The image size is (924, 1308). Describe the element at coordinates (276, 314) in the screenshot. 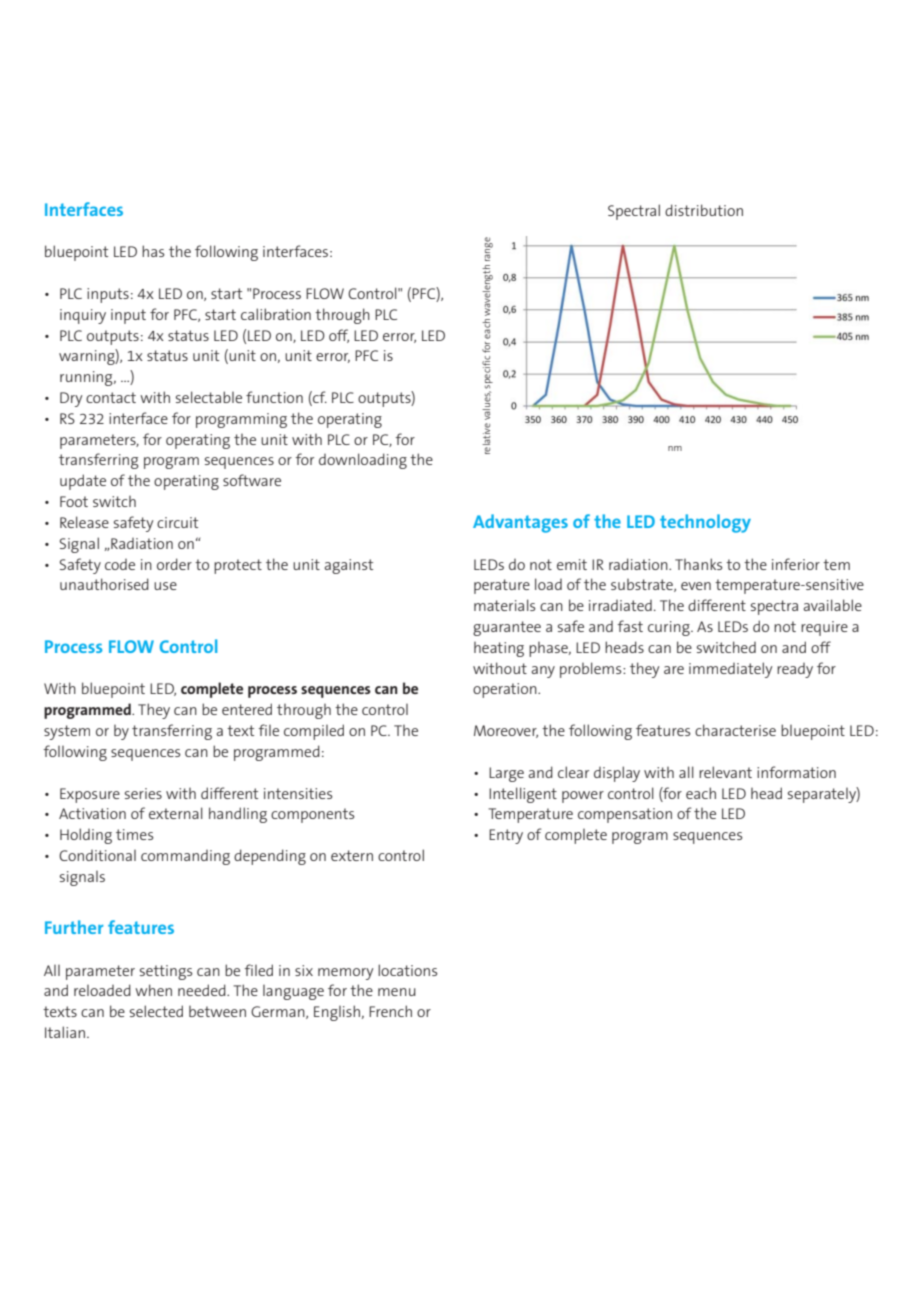

I see `calibration` at that location.
